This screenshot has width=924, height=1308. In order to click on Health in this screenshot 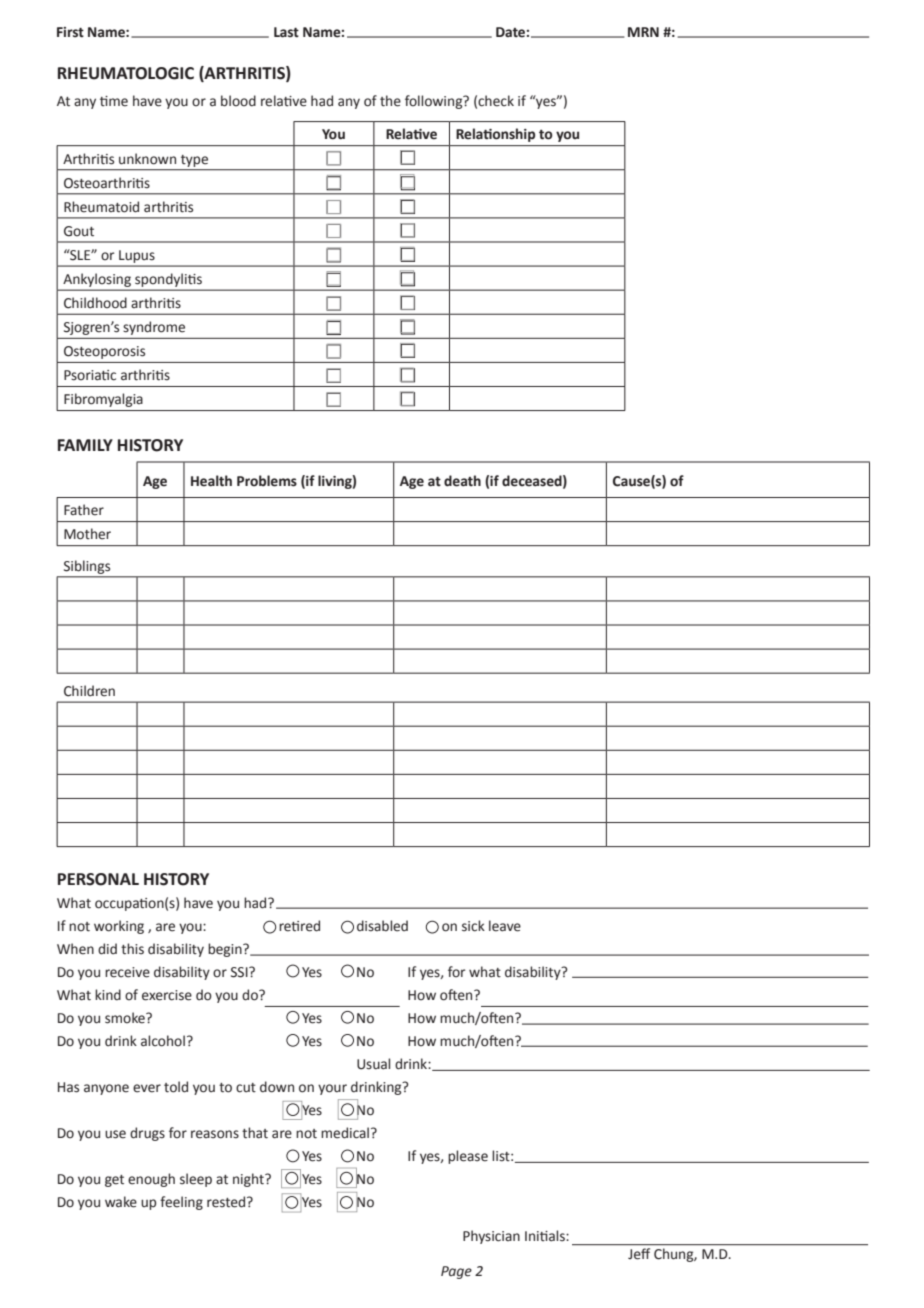, I will do `click(211, 481)`.
